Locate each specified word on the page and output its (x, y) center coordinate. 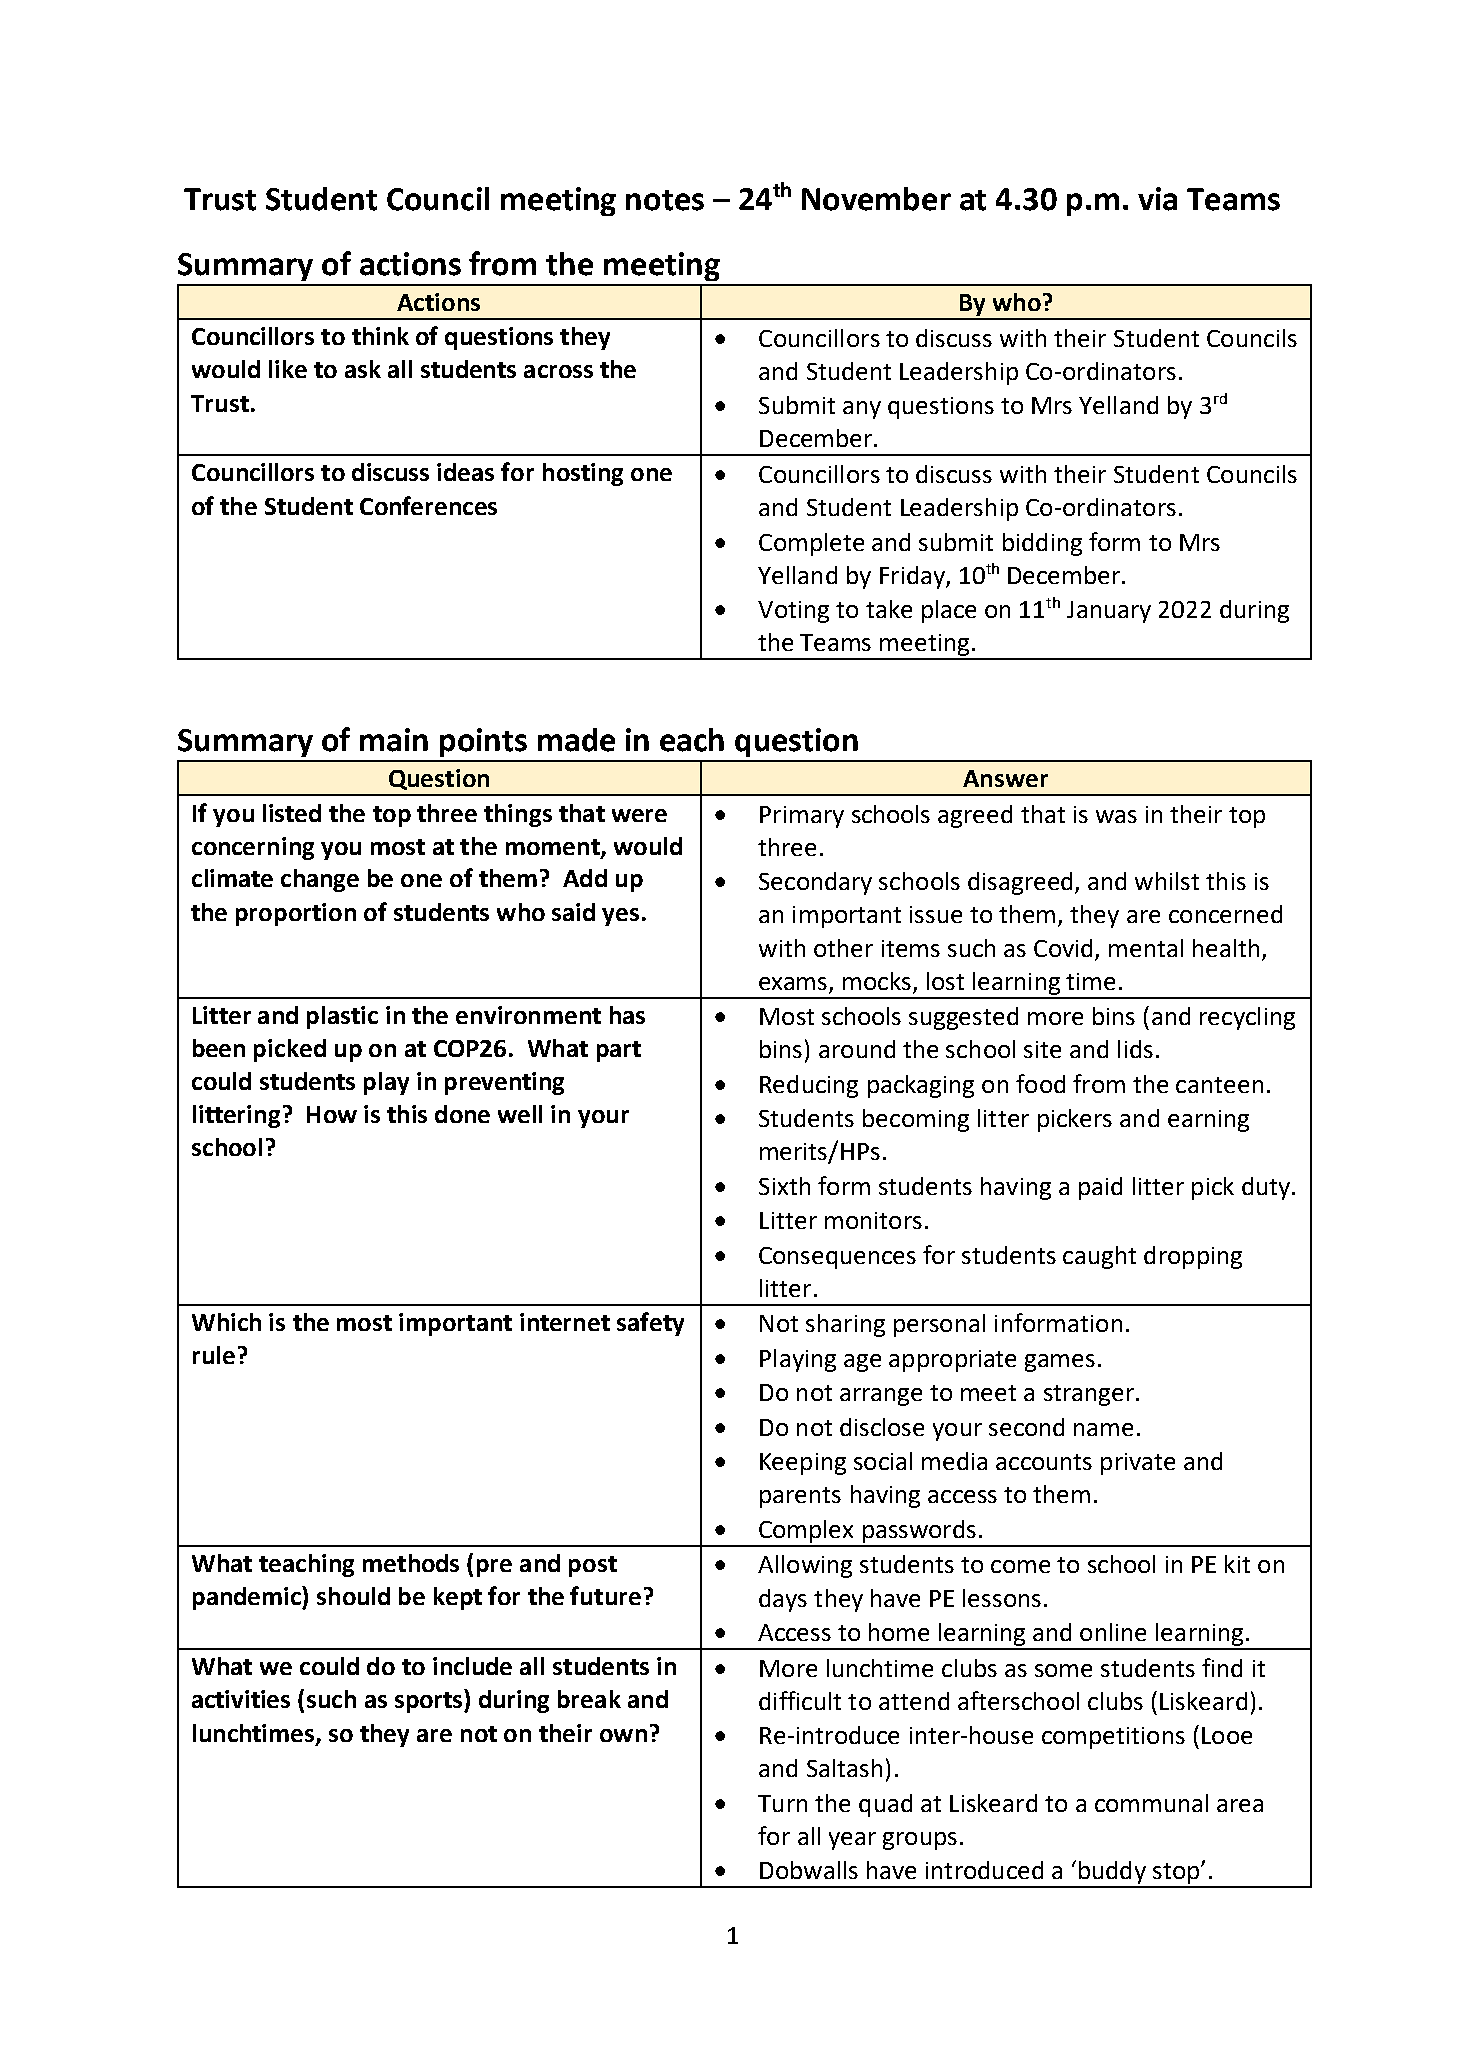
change (320, 880)
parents (800, 1497)
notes (665, 200)
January (1109, 612)
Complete (811, 544)
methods (411, 1563)
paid (1100, 1188)
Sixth (784, 1186)
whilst (1167, 881)
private (1138, 1464)
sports (430, 1702)
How (332, 1114)
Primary (802, 817)
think (380, 336)
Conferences (428, 505)
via (1157, 199)
